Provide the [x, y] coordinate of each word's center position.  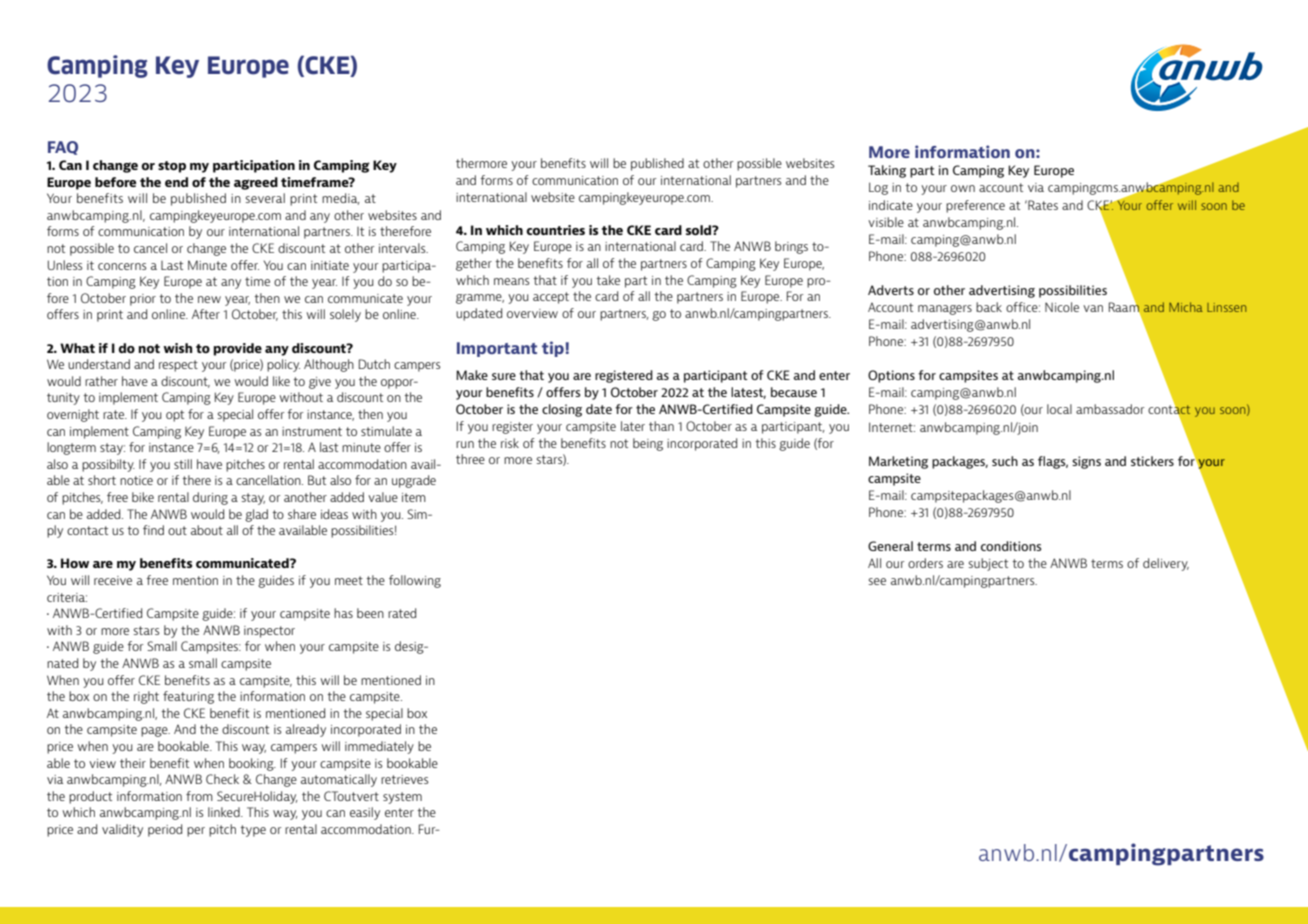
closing [562, 410]
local [1059, 409]
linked [225, 812]
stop [172, 167]
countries [555, 230]
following [415, 581]
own [963, 188]
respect [178, 366]
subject [988, 564]
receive [113, 580]
